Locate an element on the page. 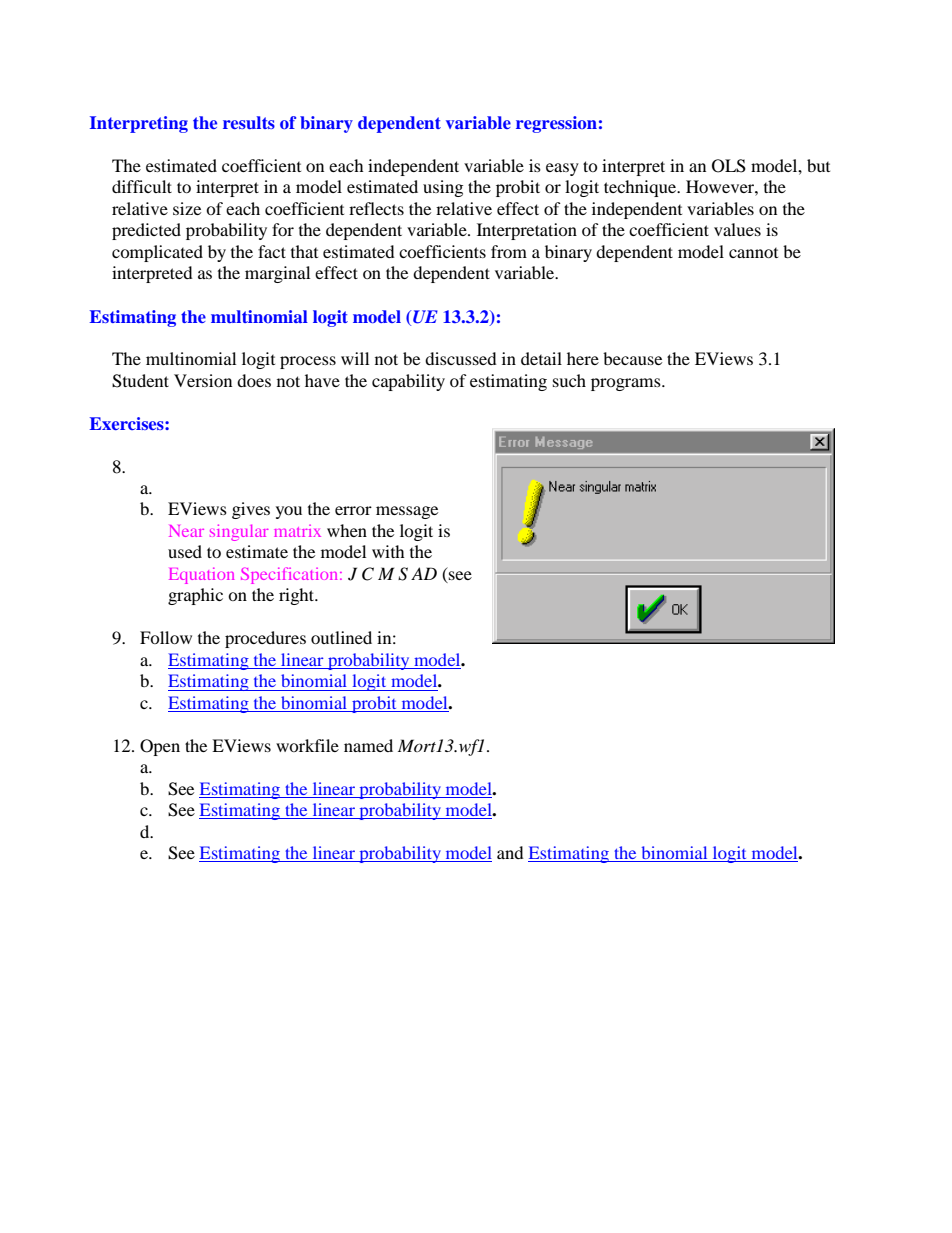  using is located at coordinates (443, 188).
